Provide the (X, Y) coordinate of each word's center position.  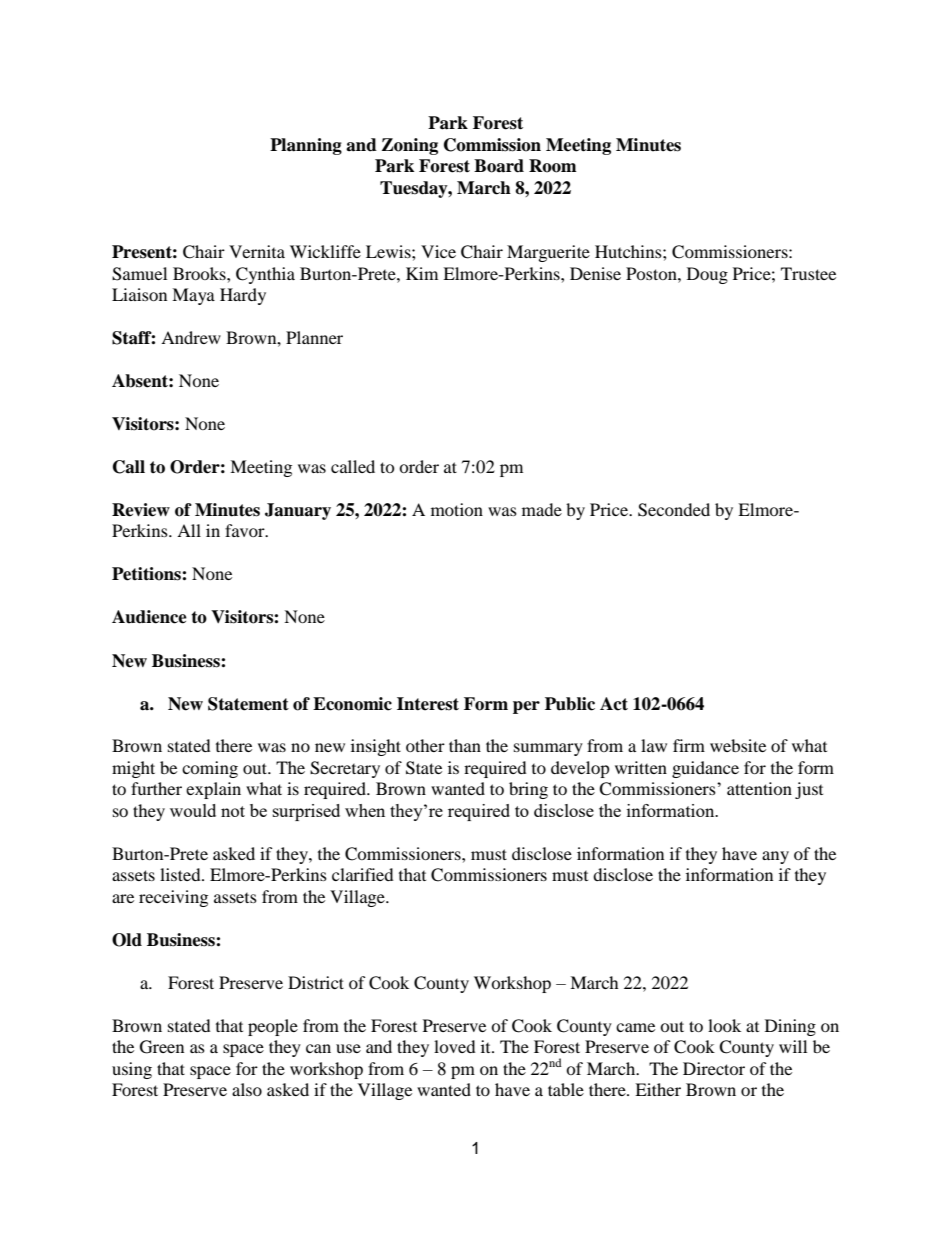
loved (455, 1046)
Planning (306, 146)
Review (141, 510)
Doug (707, 275)
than (465, 745)
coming (210, 769)
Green (162, 1047)
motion (457, 509)
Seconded (674, 510)
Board (499, 166)
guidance (705, 769)
